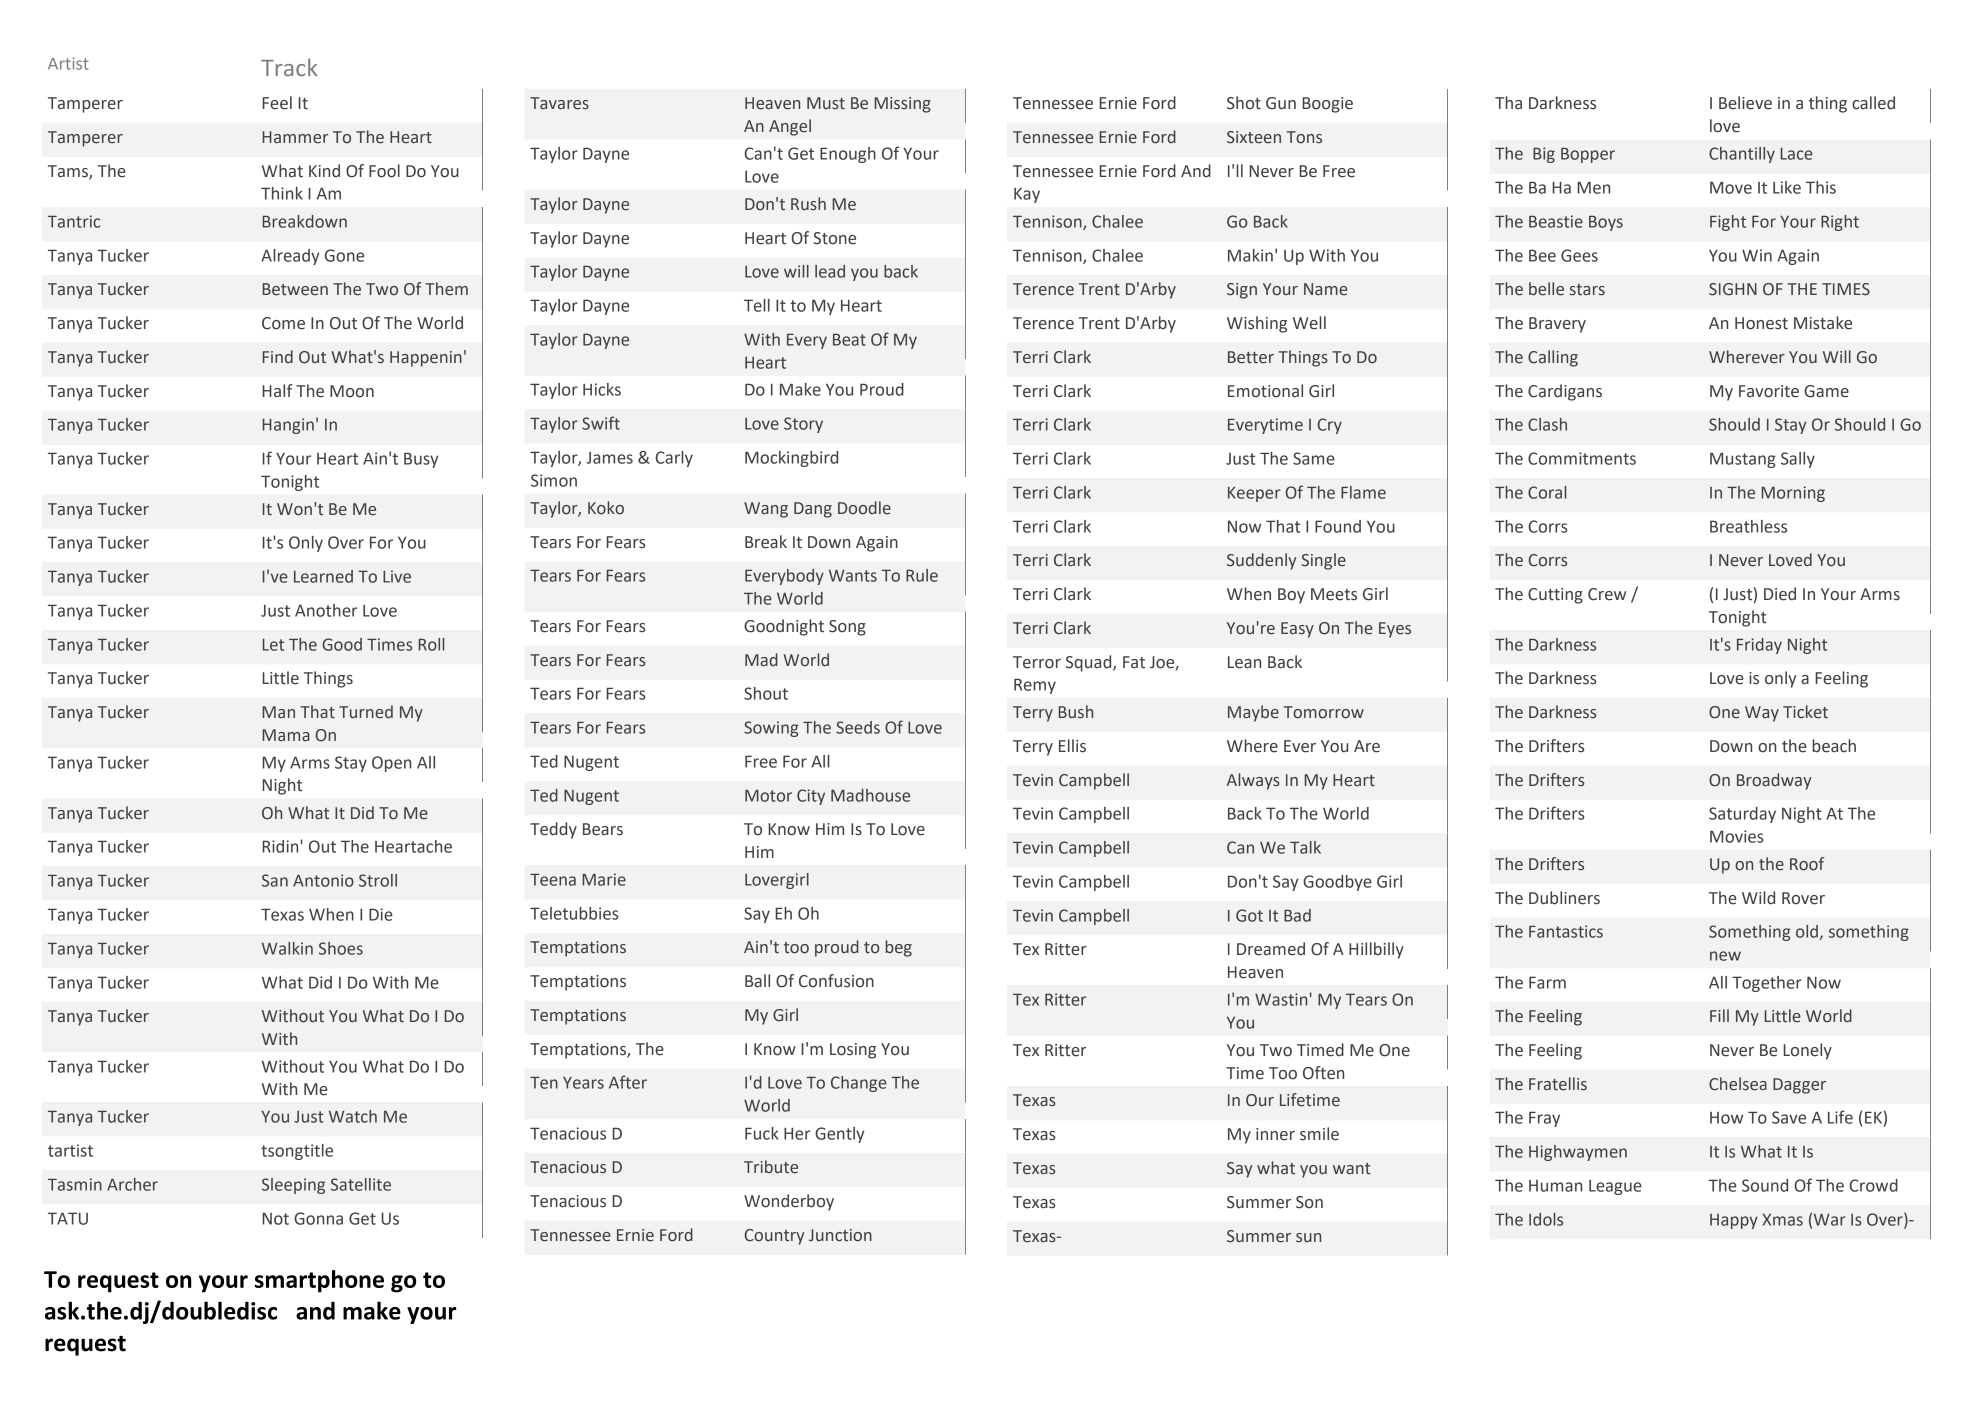  Describe the element at coordinates (903, 105) in the screenshot. I see `Missing` at that location.
